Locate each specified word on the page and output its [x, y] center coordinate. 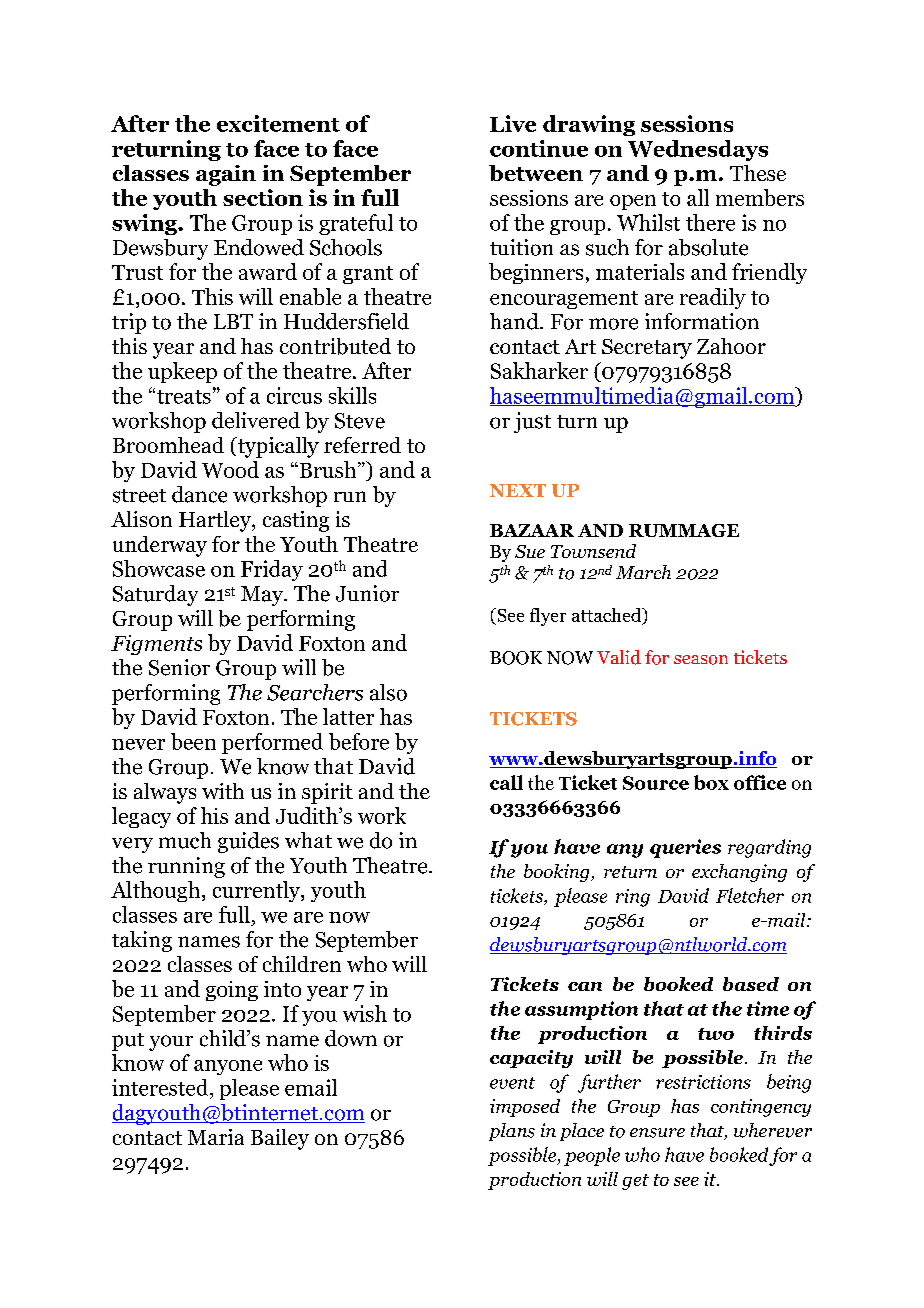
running [186, 867]
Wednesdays [698, 150]
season [701, 660]
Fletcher [750, 895]
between [536, 173]
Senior [179, 667]
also [388, 692]
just [532, 422]
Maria [216, 1137]
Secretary [647, 349]
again [226, 175]
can [585, 986]
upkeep [182, 372]
